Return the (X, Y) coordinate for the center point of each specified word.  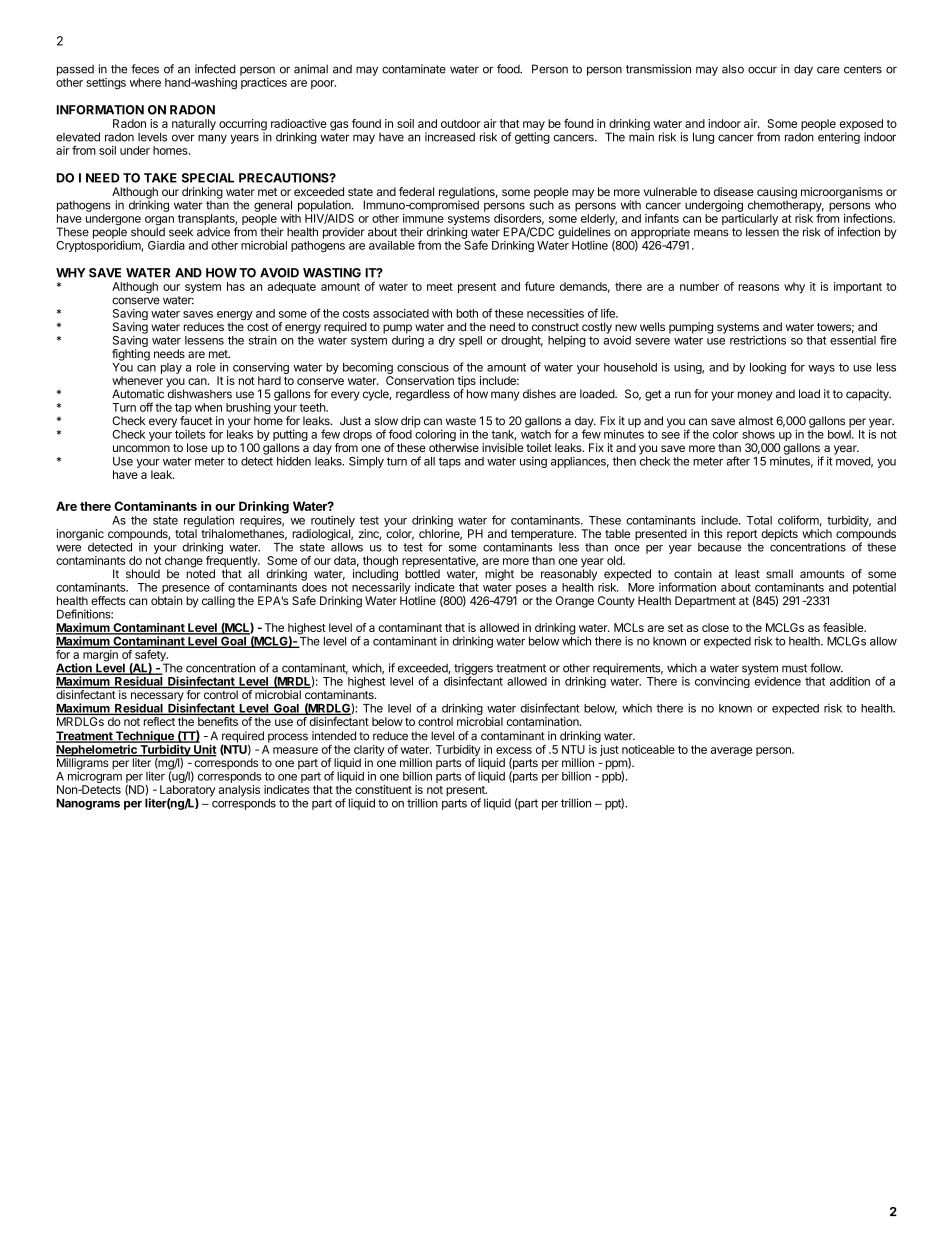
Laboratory (187, 792)
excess (514, 750)
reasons (758, 287)
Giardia (166, 245)
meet (440, 287)
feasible (844, 627)
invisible (503, 447)
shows (758, 434)
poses (531, 589)
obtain (167, 600)
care (828, 70)
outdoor (461, 123)
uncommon (141, 448)
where (145, 82)
